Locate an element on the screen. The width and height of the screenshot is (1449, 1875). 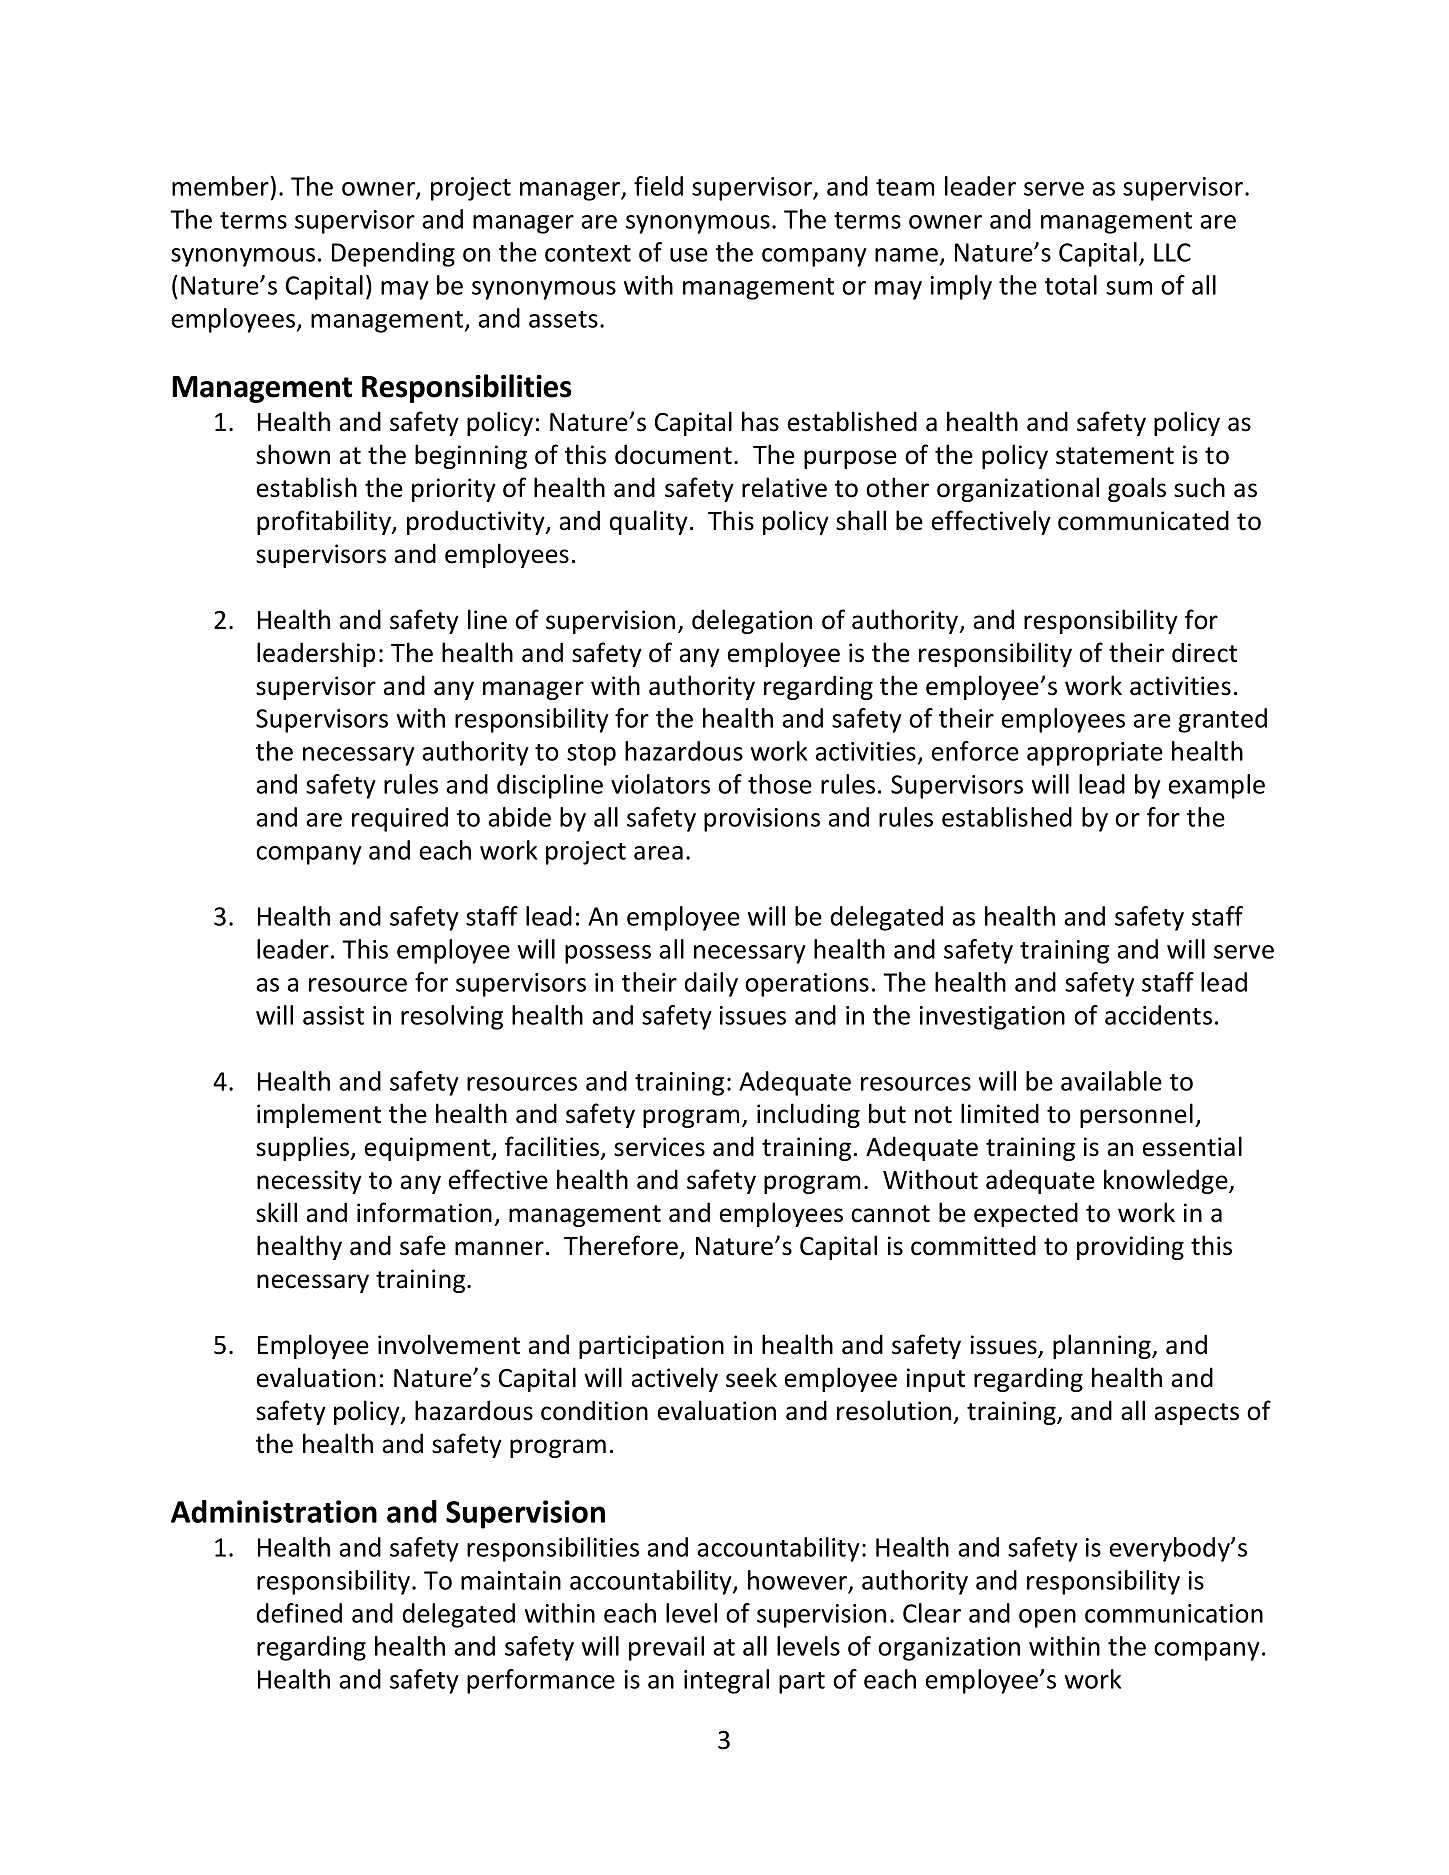
open is located at coordinates (1047, 1618).
